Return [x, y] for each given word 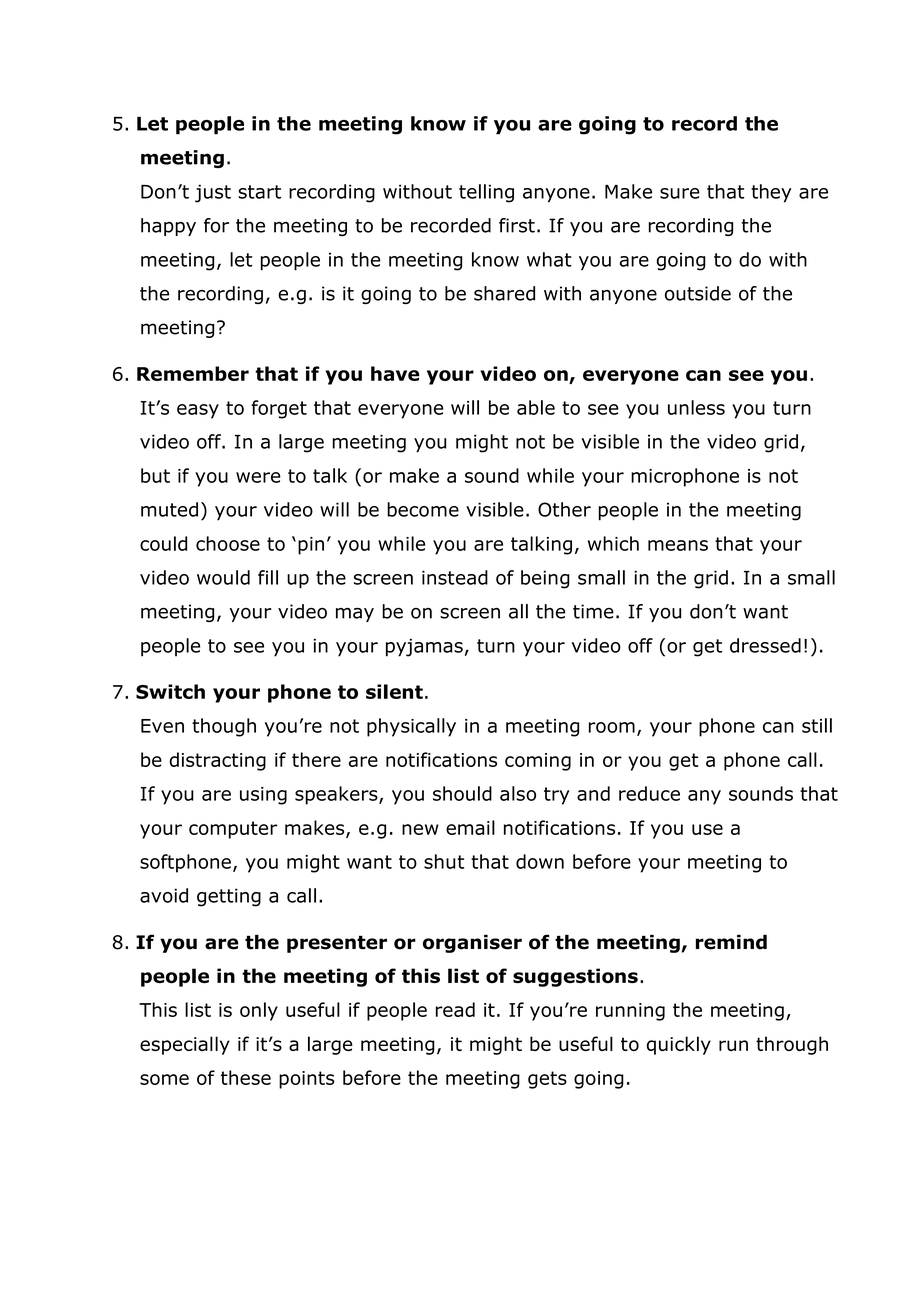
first [517, 225]
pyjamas [424, 647]
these [246, 1077]
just [213, 193]
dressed [765, 645]
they [771, 193]
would [223, 577]
